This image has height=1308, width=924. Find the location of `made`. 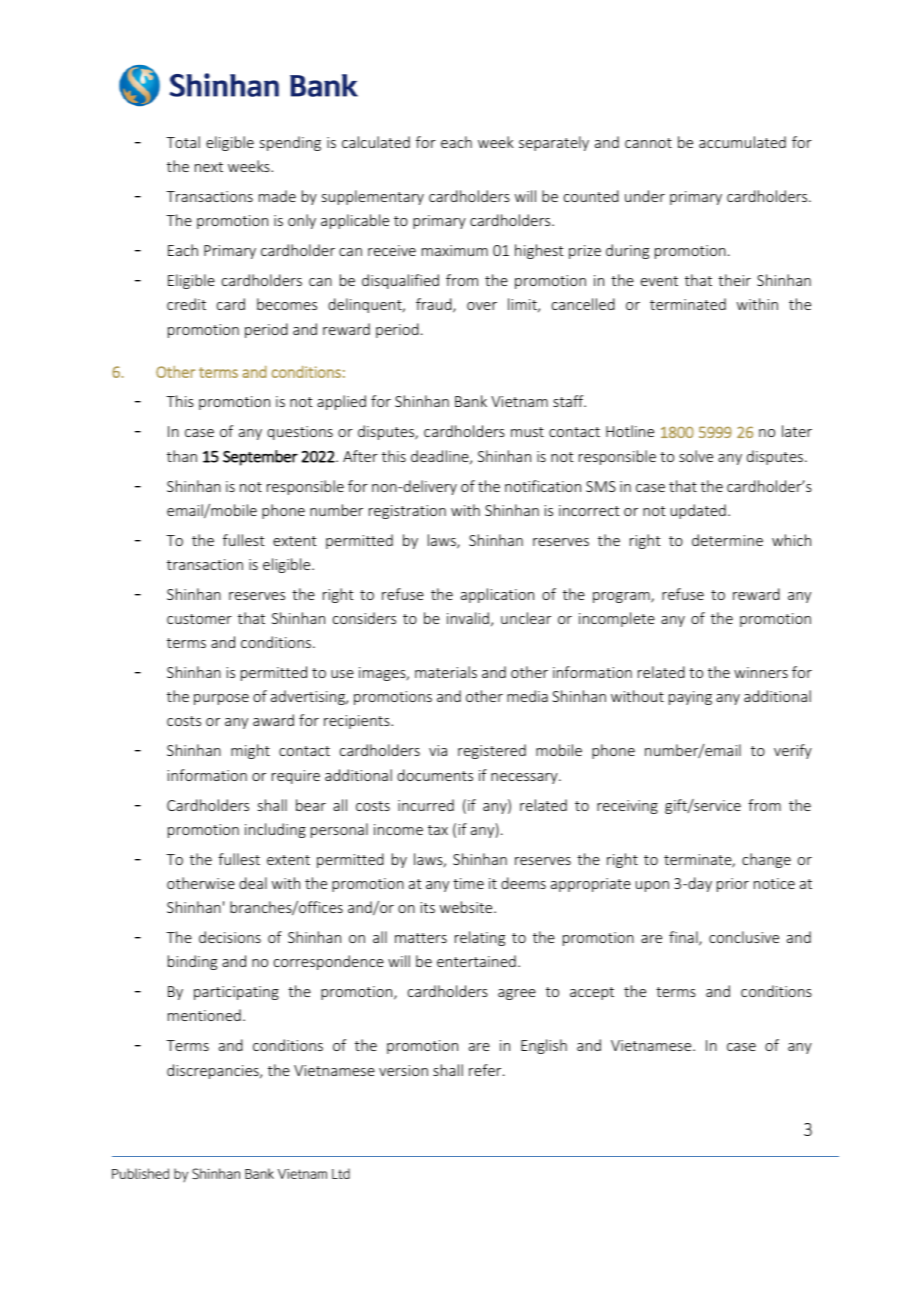

made is located at coordinates (277, 196).
